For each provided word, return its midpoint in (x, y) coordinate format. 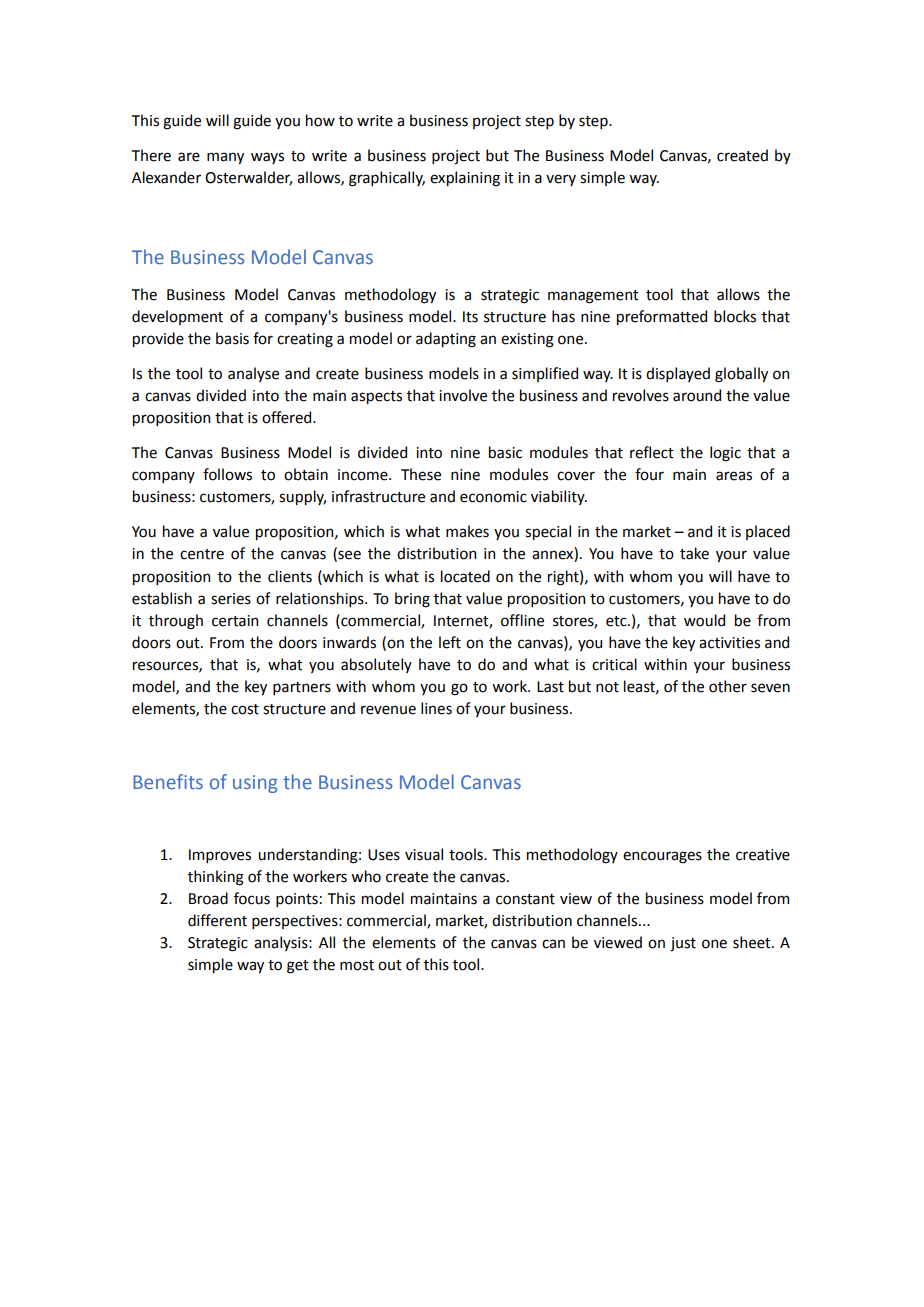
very (561, 180)
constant (525, 899)
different (217, 920)
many (225, 158)
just (683, 944)
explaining (465, 179)
